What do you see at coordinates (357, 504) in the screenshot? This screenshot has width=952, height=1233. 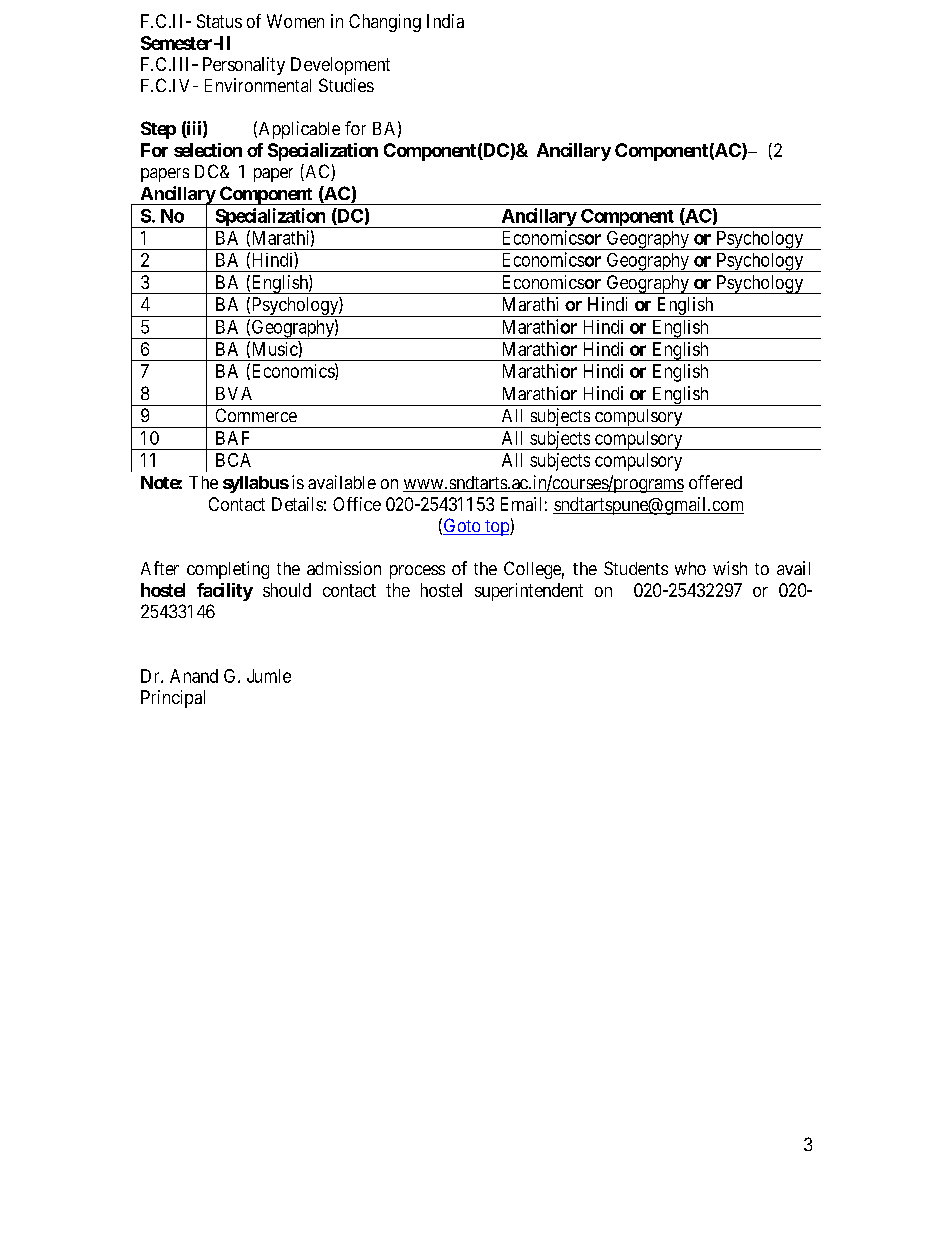 I see `Office` at bounding box center [357, 504].
